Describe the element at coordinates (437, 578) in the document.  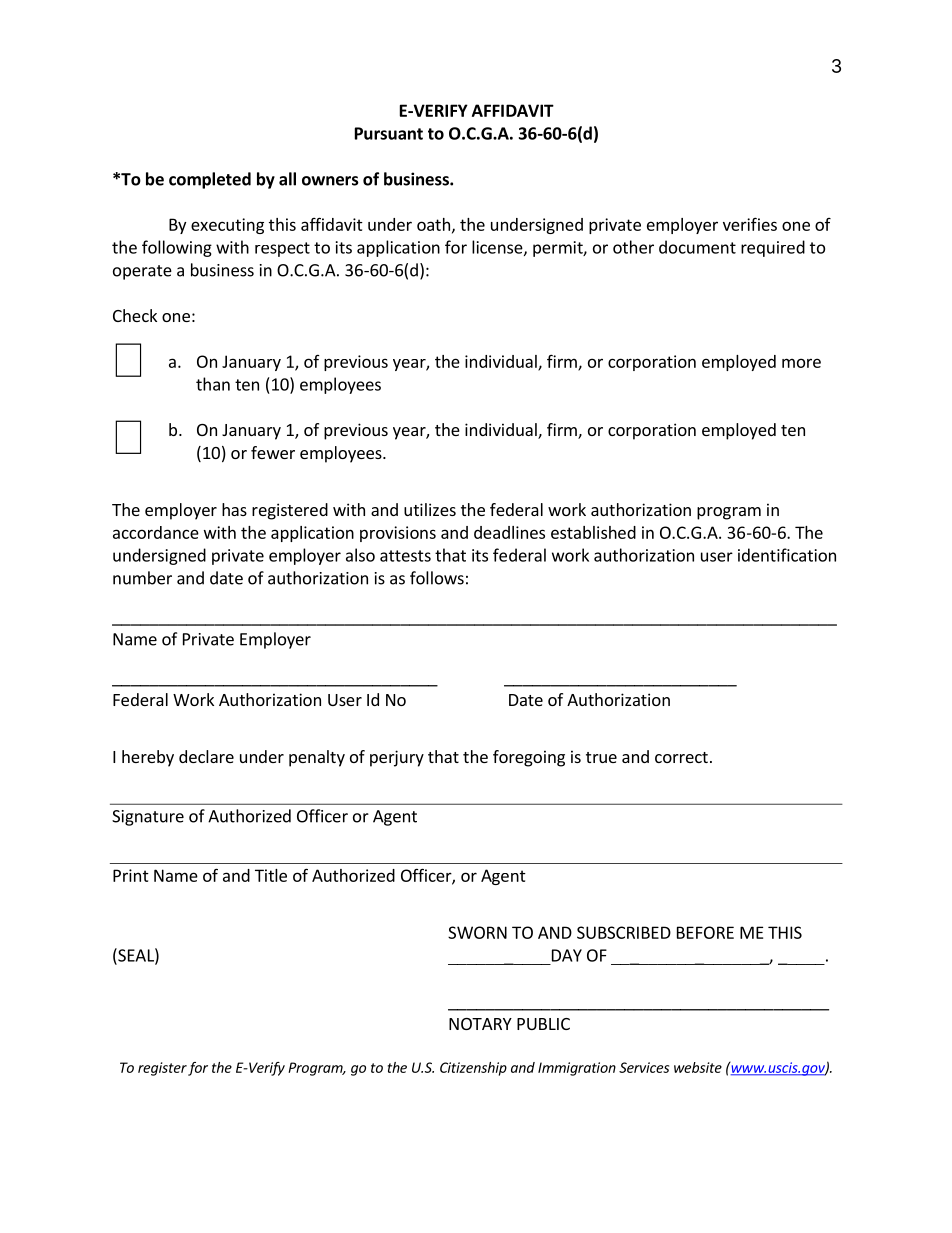
I see `follows` at that location.
